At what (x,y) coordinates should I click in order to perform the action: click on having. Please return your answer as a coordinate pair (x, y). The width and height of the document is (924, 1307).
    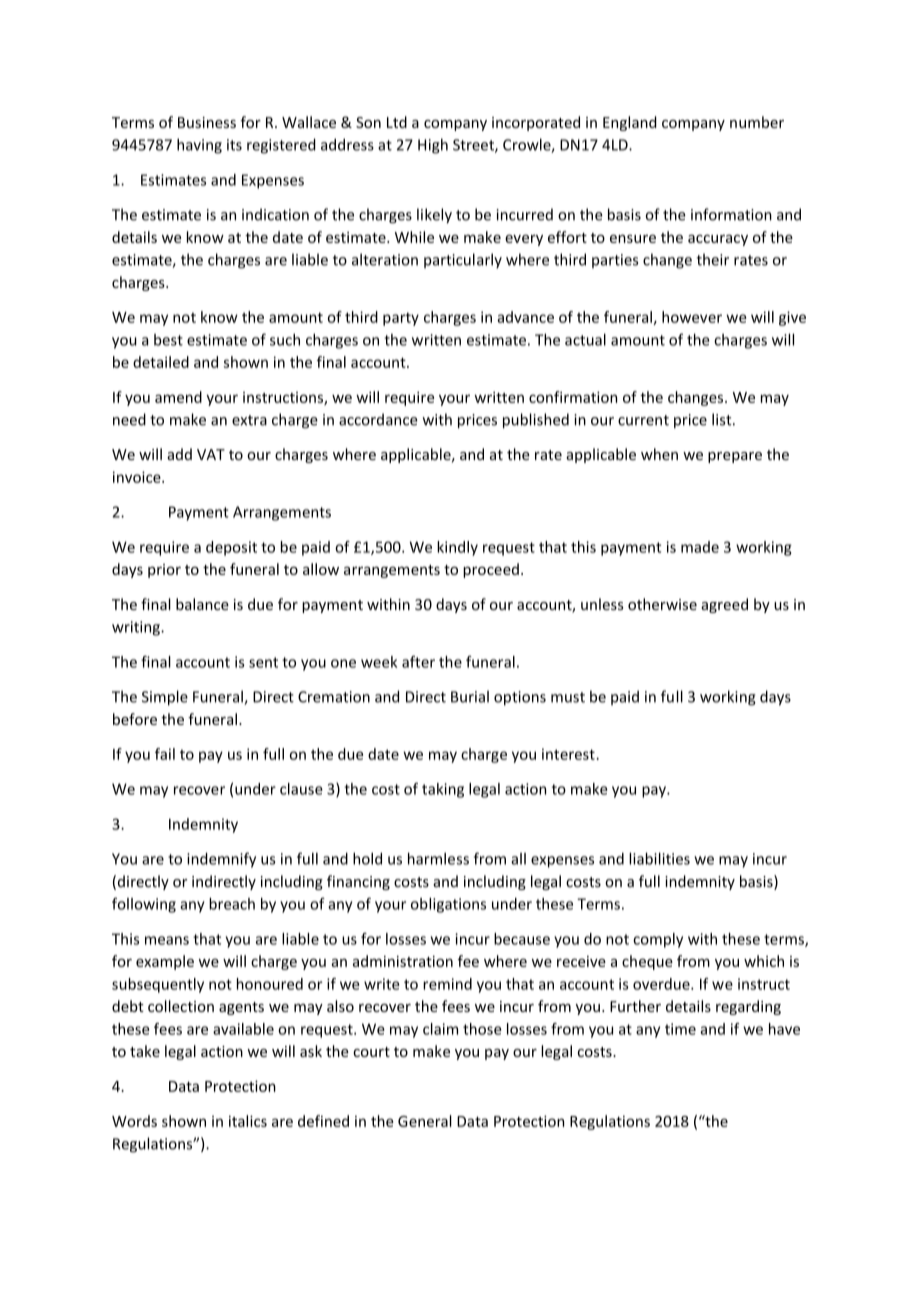
    Looking at the image, I should click on (199, 146).
